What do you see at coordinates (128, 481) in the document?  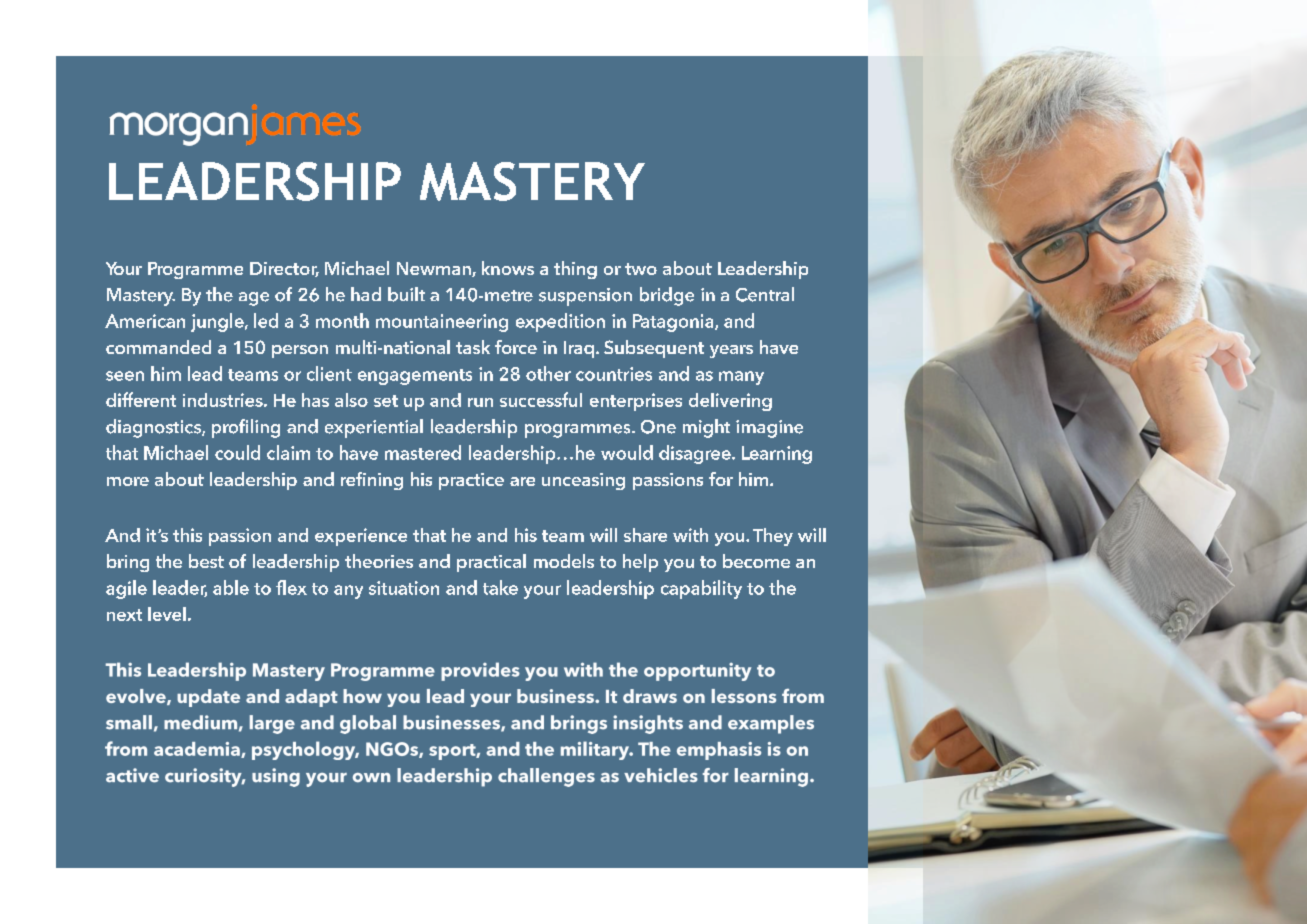 I see `more` at bounding box center [128, 481].
